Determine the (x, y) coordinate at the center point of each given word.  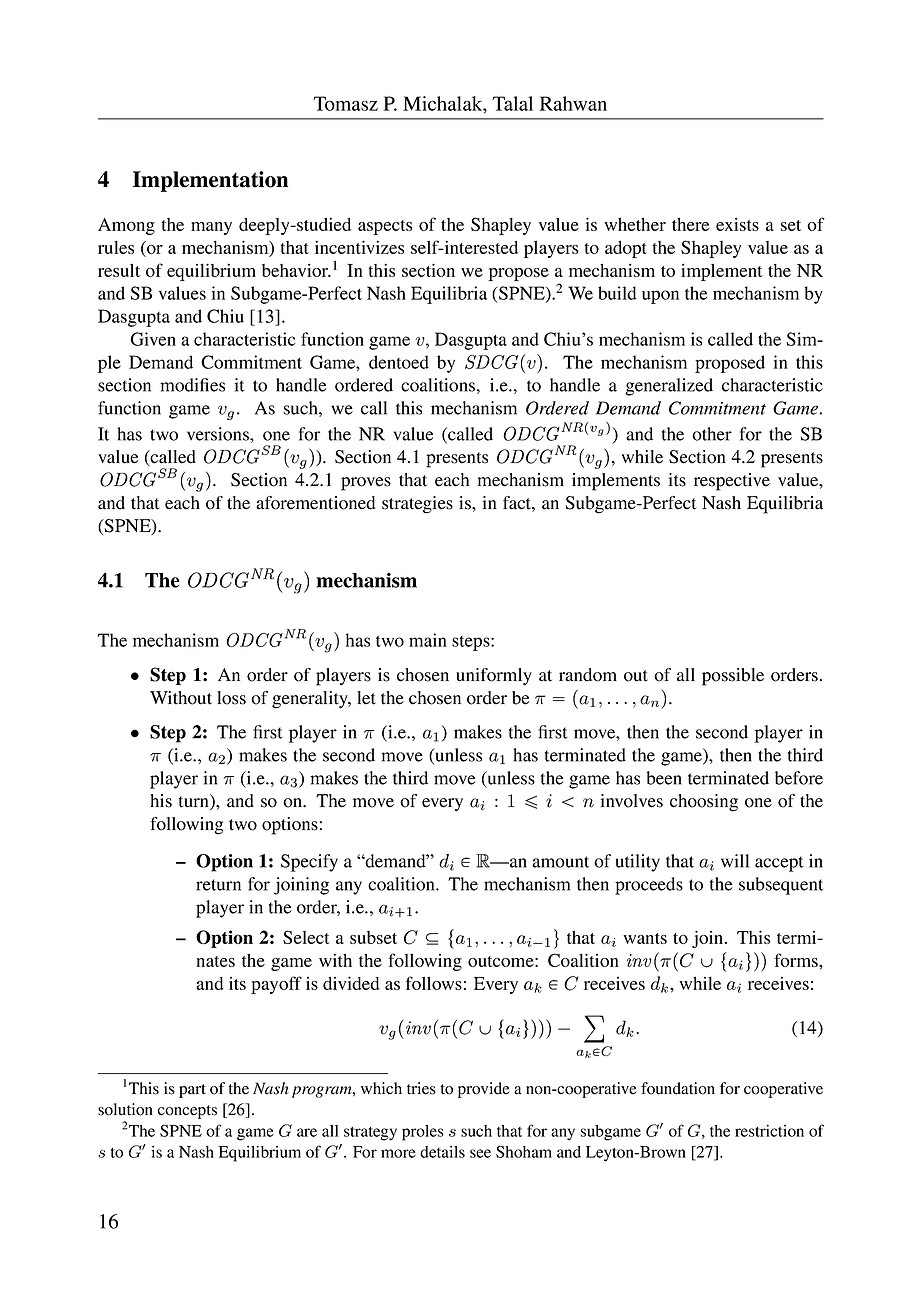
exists (737, 224)
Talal (512, 103)
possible (733, 677)
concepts (187, 1112)
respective (732, 482)
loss (231, 698)
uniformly (494, 677)
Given (153, 339)
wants (645, 938)
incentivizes (359, 247)
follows (434, 983)
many (211, 228)
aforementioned (316, 503)
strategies (417, 505)
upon (660, 297)
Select (306, 937)
